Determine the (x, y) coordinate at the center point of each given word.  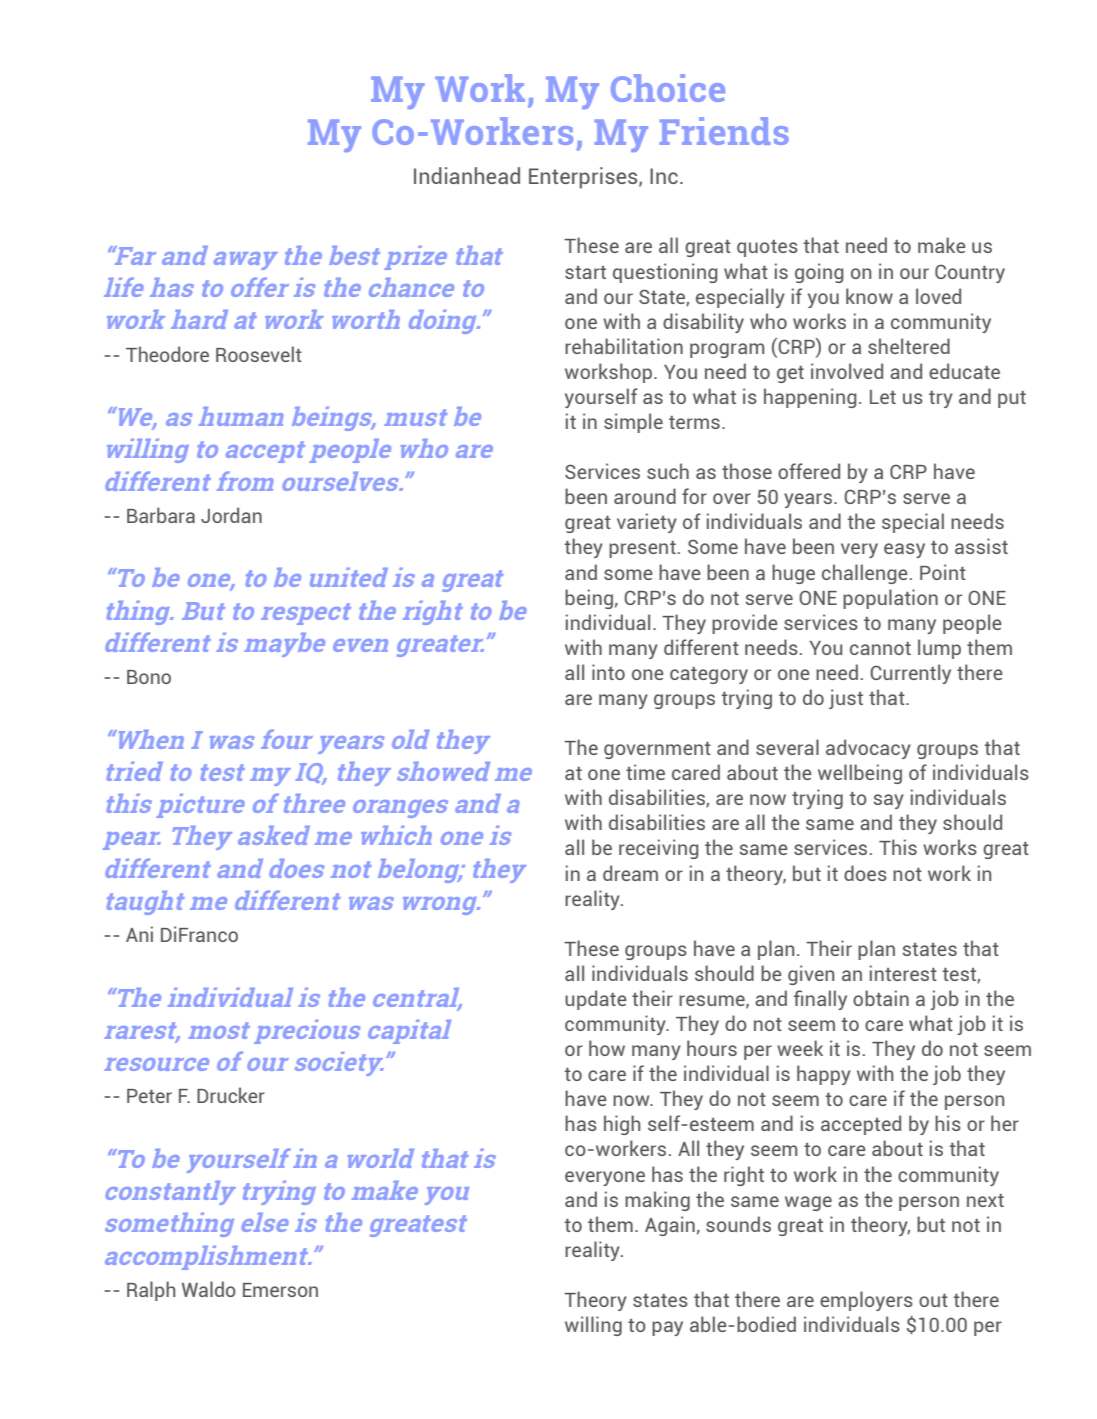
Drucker (231, 1095)
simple (633, 423)
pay (667, 1328)
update (596, 1000)
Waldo (209, 1289)
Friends (724, 131)
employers (866, 1301)
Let (883, 397)
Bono (149, 677)
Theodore (167, 354)
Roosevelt (259, 354)
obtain (881, 998)
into (608, 672)
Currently (910, 674)
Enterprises (584, 178)
